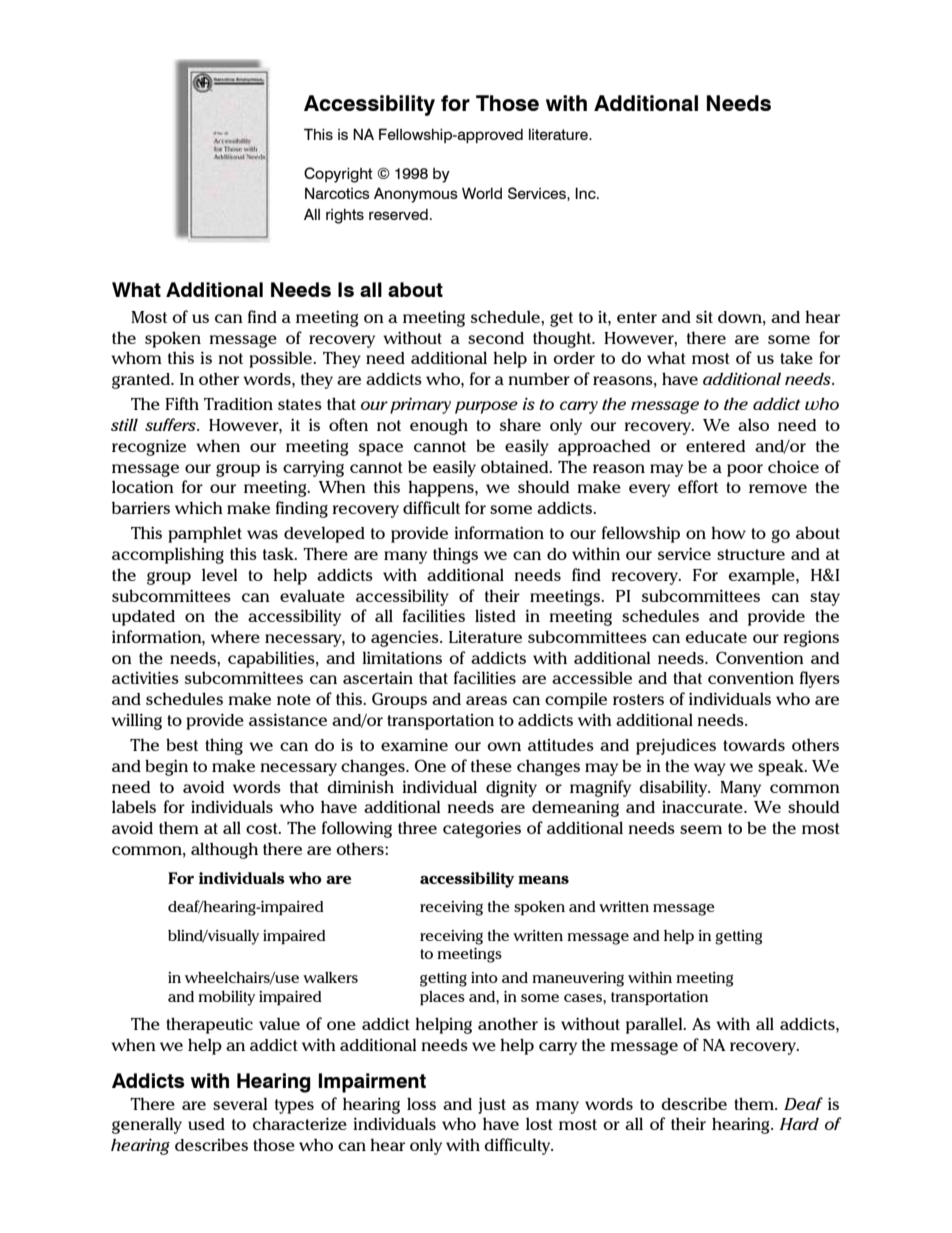 The width and height of the image is (952, 1233). Describe the element at coordinates (240, 1103) in the image. I see `several` at that location.
